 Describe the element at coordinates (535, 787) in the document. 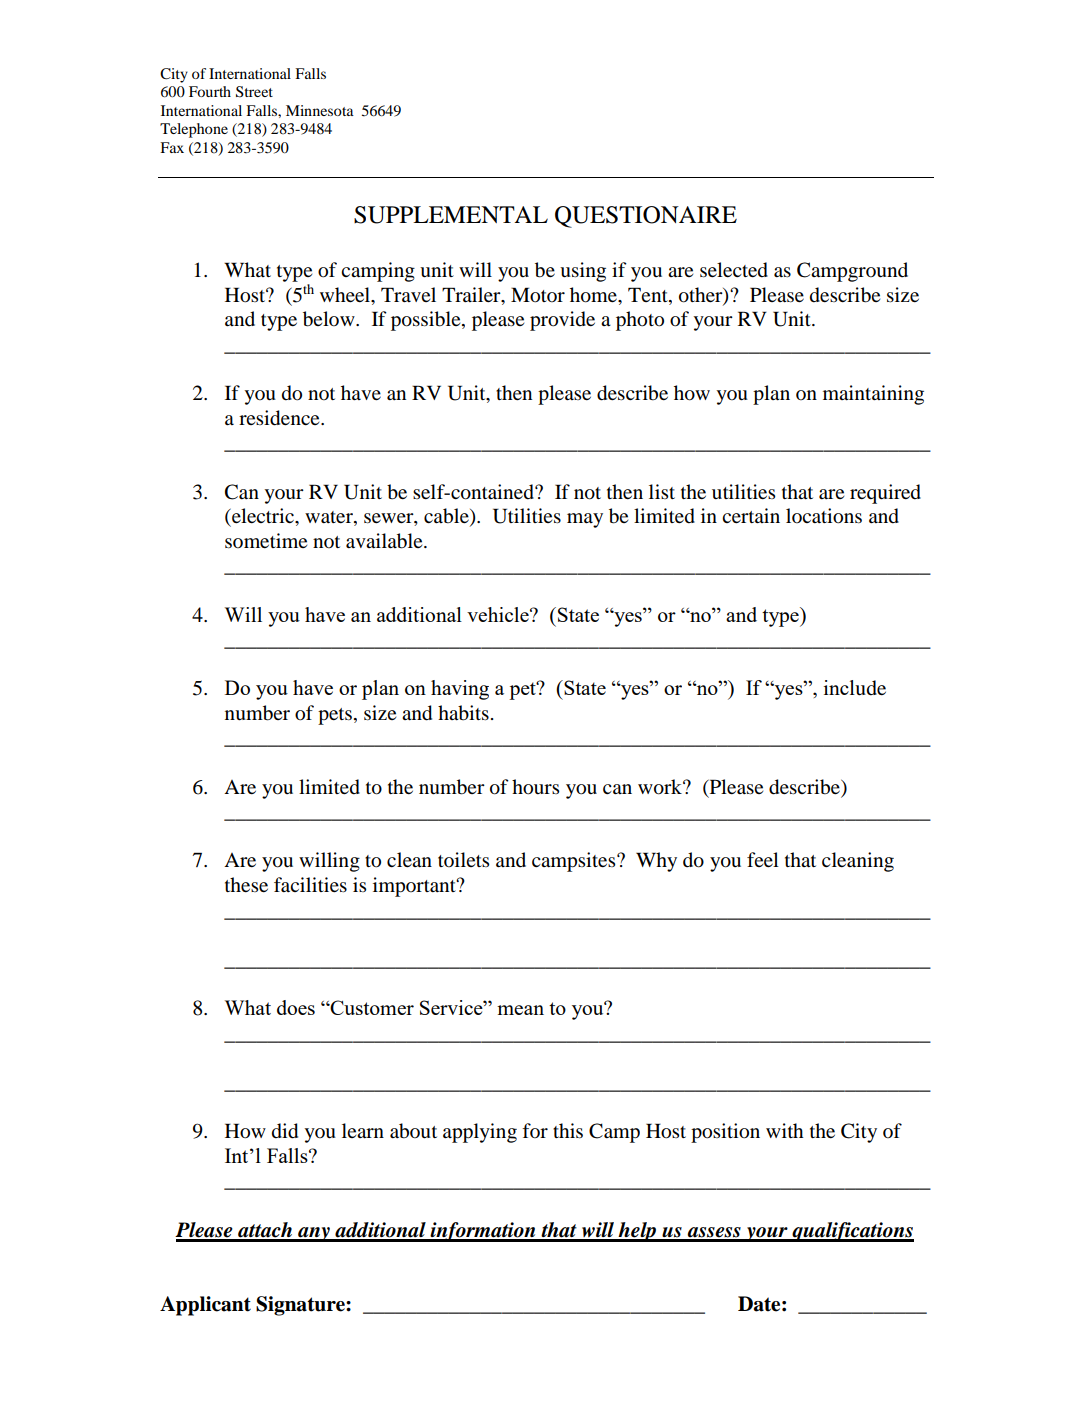

I see `hours` at that location.
